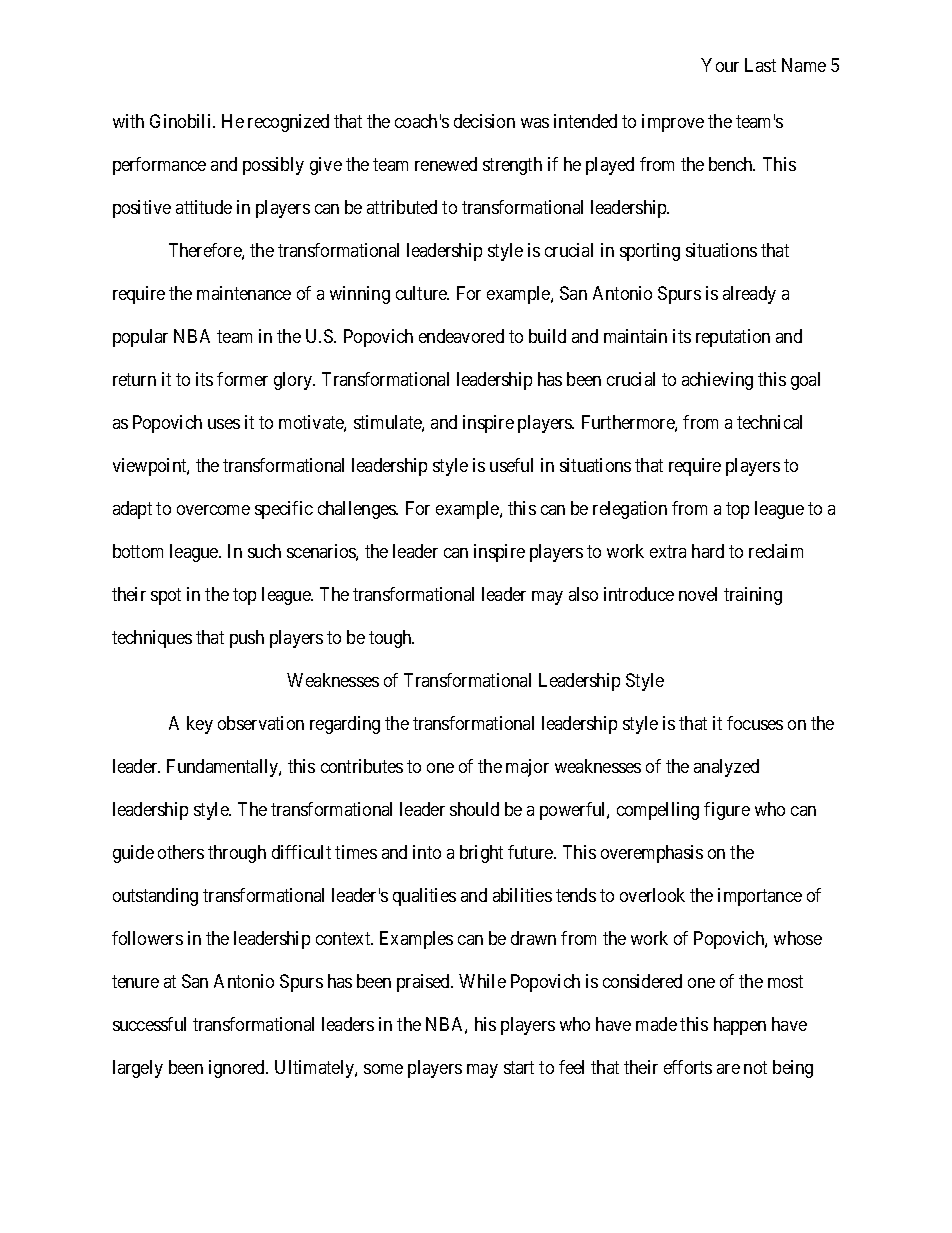  What do you see at coordinates (727, 811) in the page?
I see `figure` at bounding box center [727, 811].
